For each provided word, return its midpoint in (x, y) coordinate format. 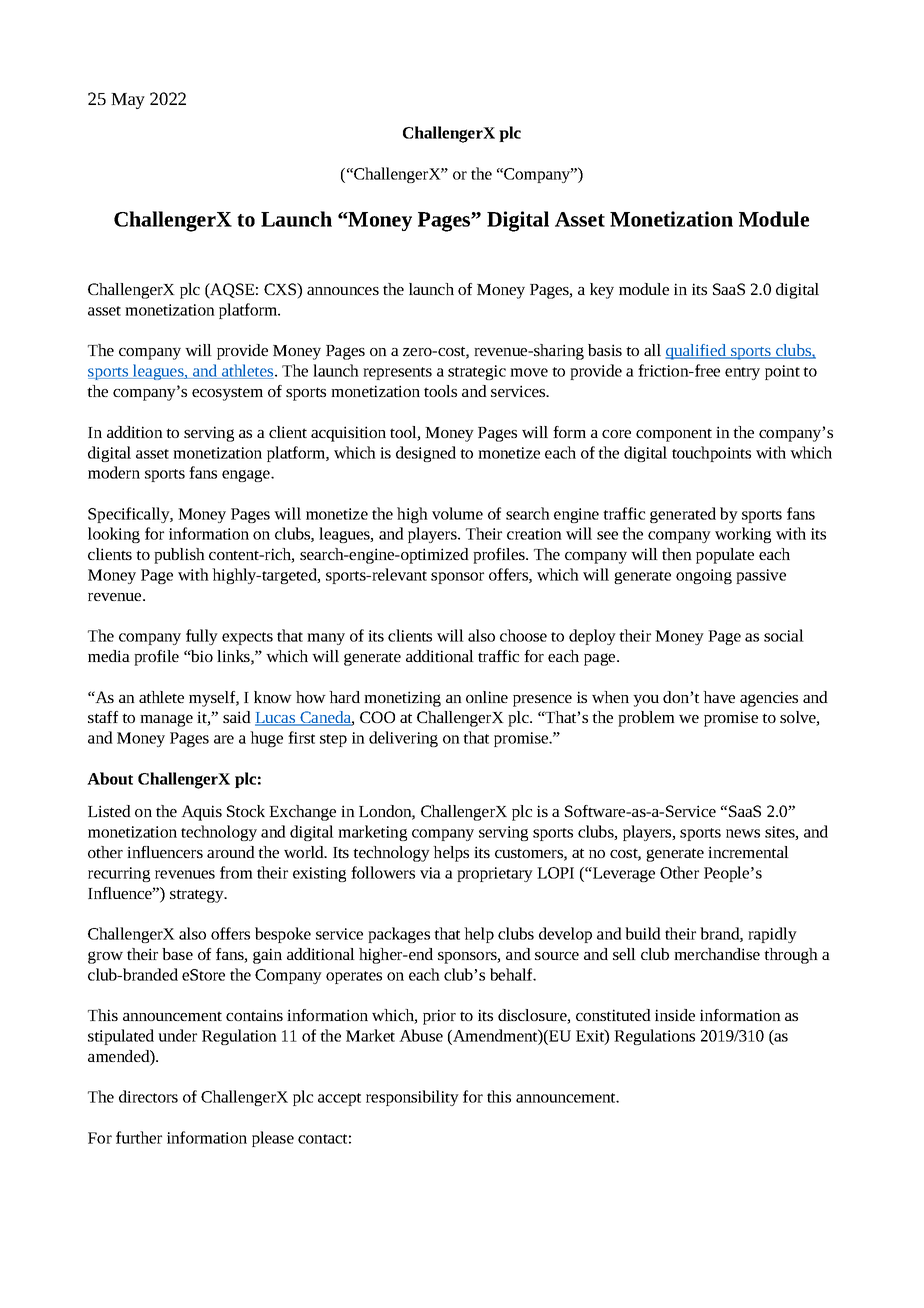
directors (148, 1096)
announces (343, 291)
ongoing (704, 576)
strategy (198, 896)
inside (675, 1015)
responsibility (412, 1098)
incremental (748, 852)
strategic (477, 372)
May (128, 101)
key (602, 291)
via (430, 873)
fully (202, 637)
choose (523, 635)
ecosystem (227, 394)
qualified (697, 352)
